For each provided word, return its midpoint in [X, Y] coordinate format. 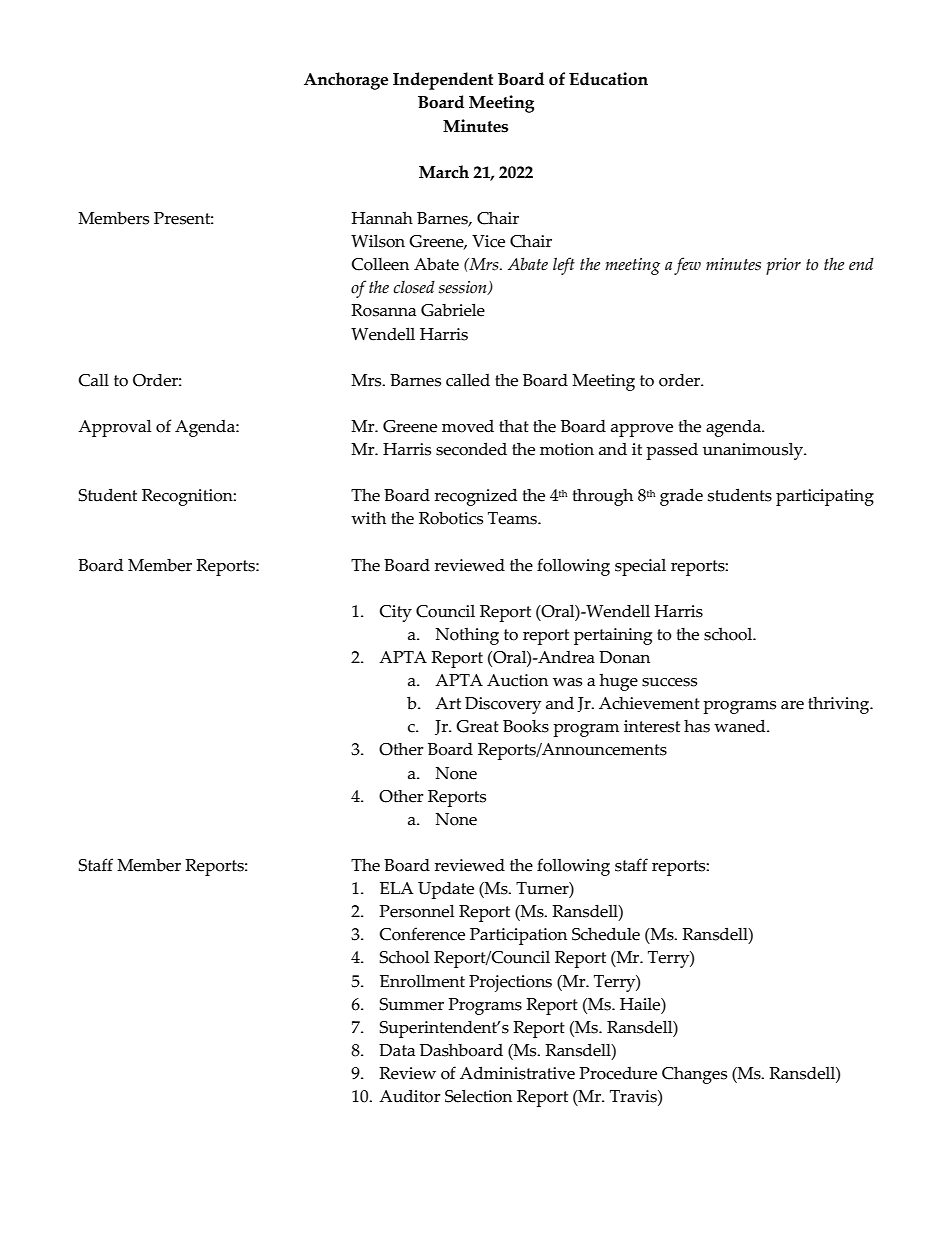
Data [397, 1050]
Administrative [517, 1073]
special [640, 567]
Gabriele [453, 310]
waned [741, 726]
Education [608, 79]
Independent [443, 81]
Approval [114, 428]
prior [783, 266]
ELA [397, 888]
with [368, 518]
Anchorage [346, 81]
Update [446, 890]
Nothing [467, 636]
